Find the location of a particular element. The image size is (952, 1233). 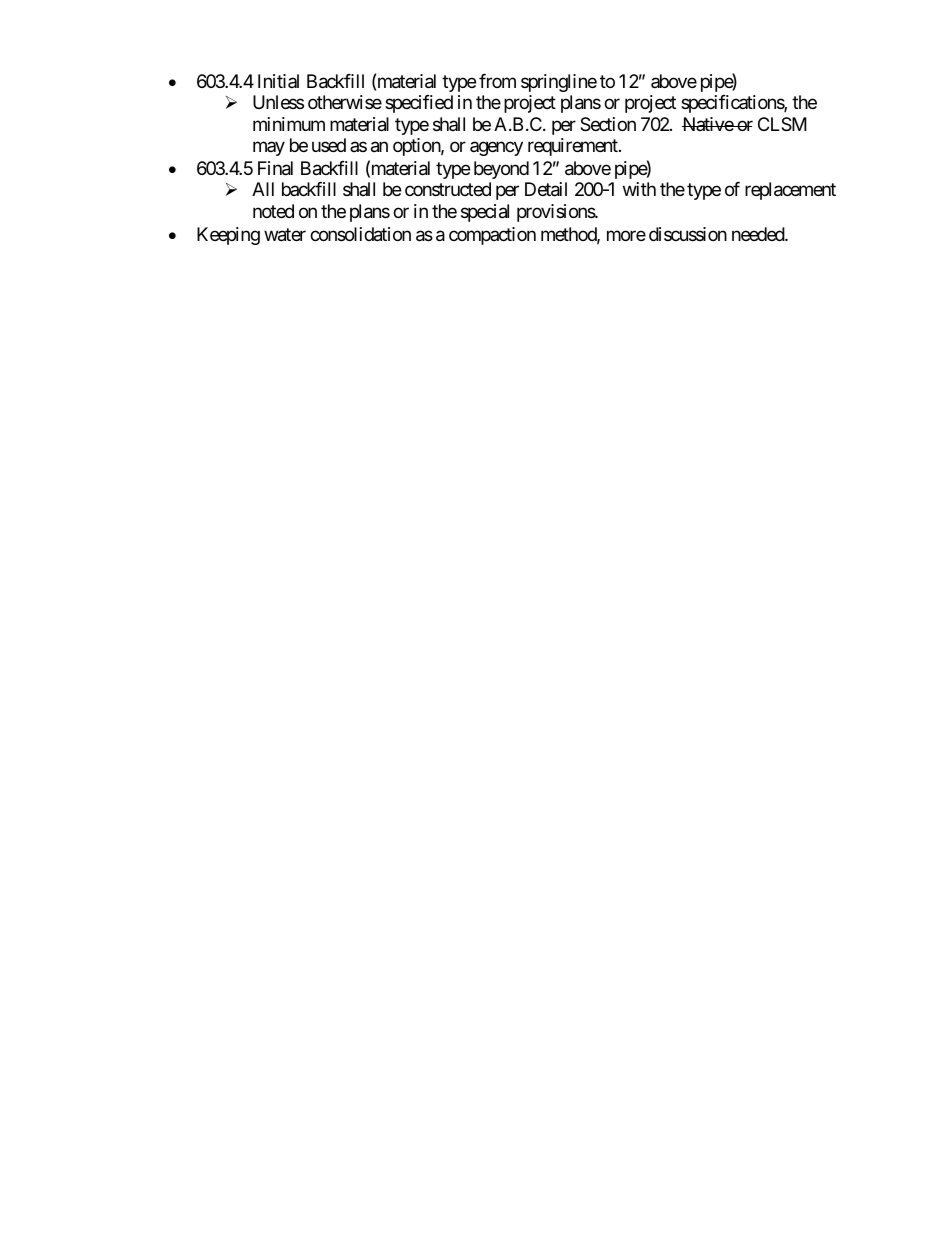

agency is located at coordinates (496, 149).
